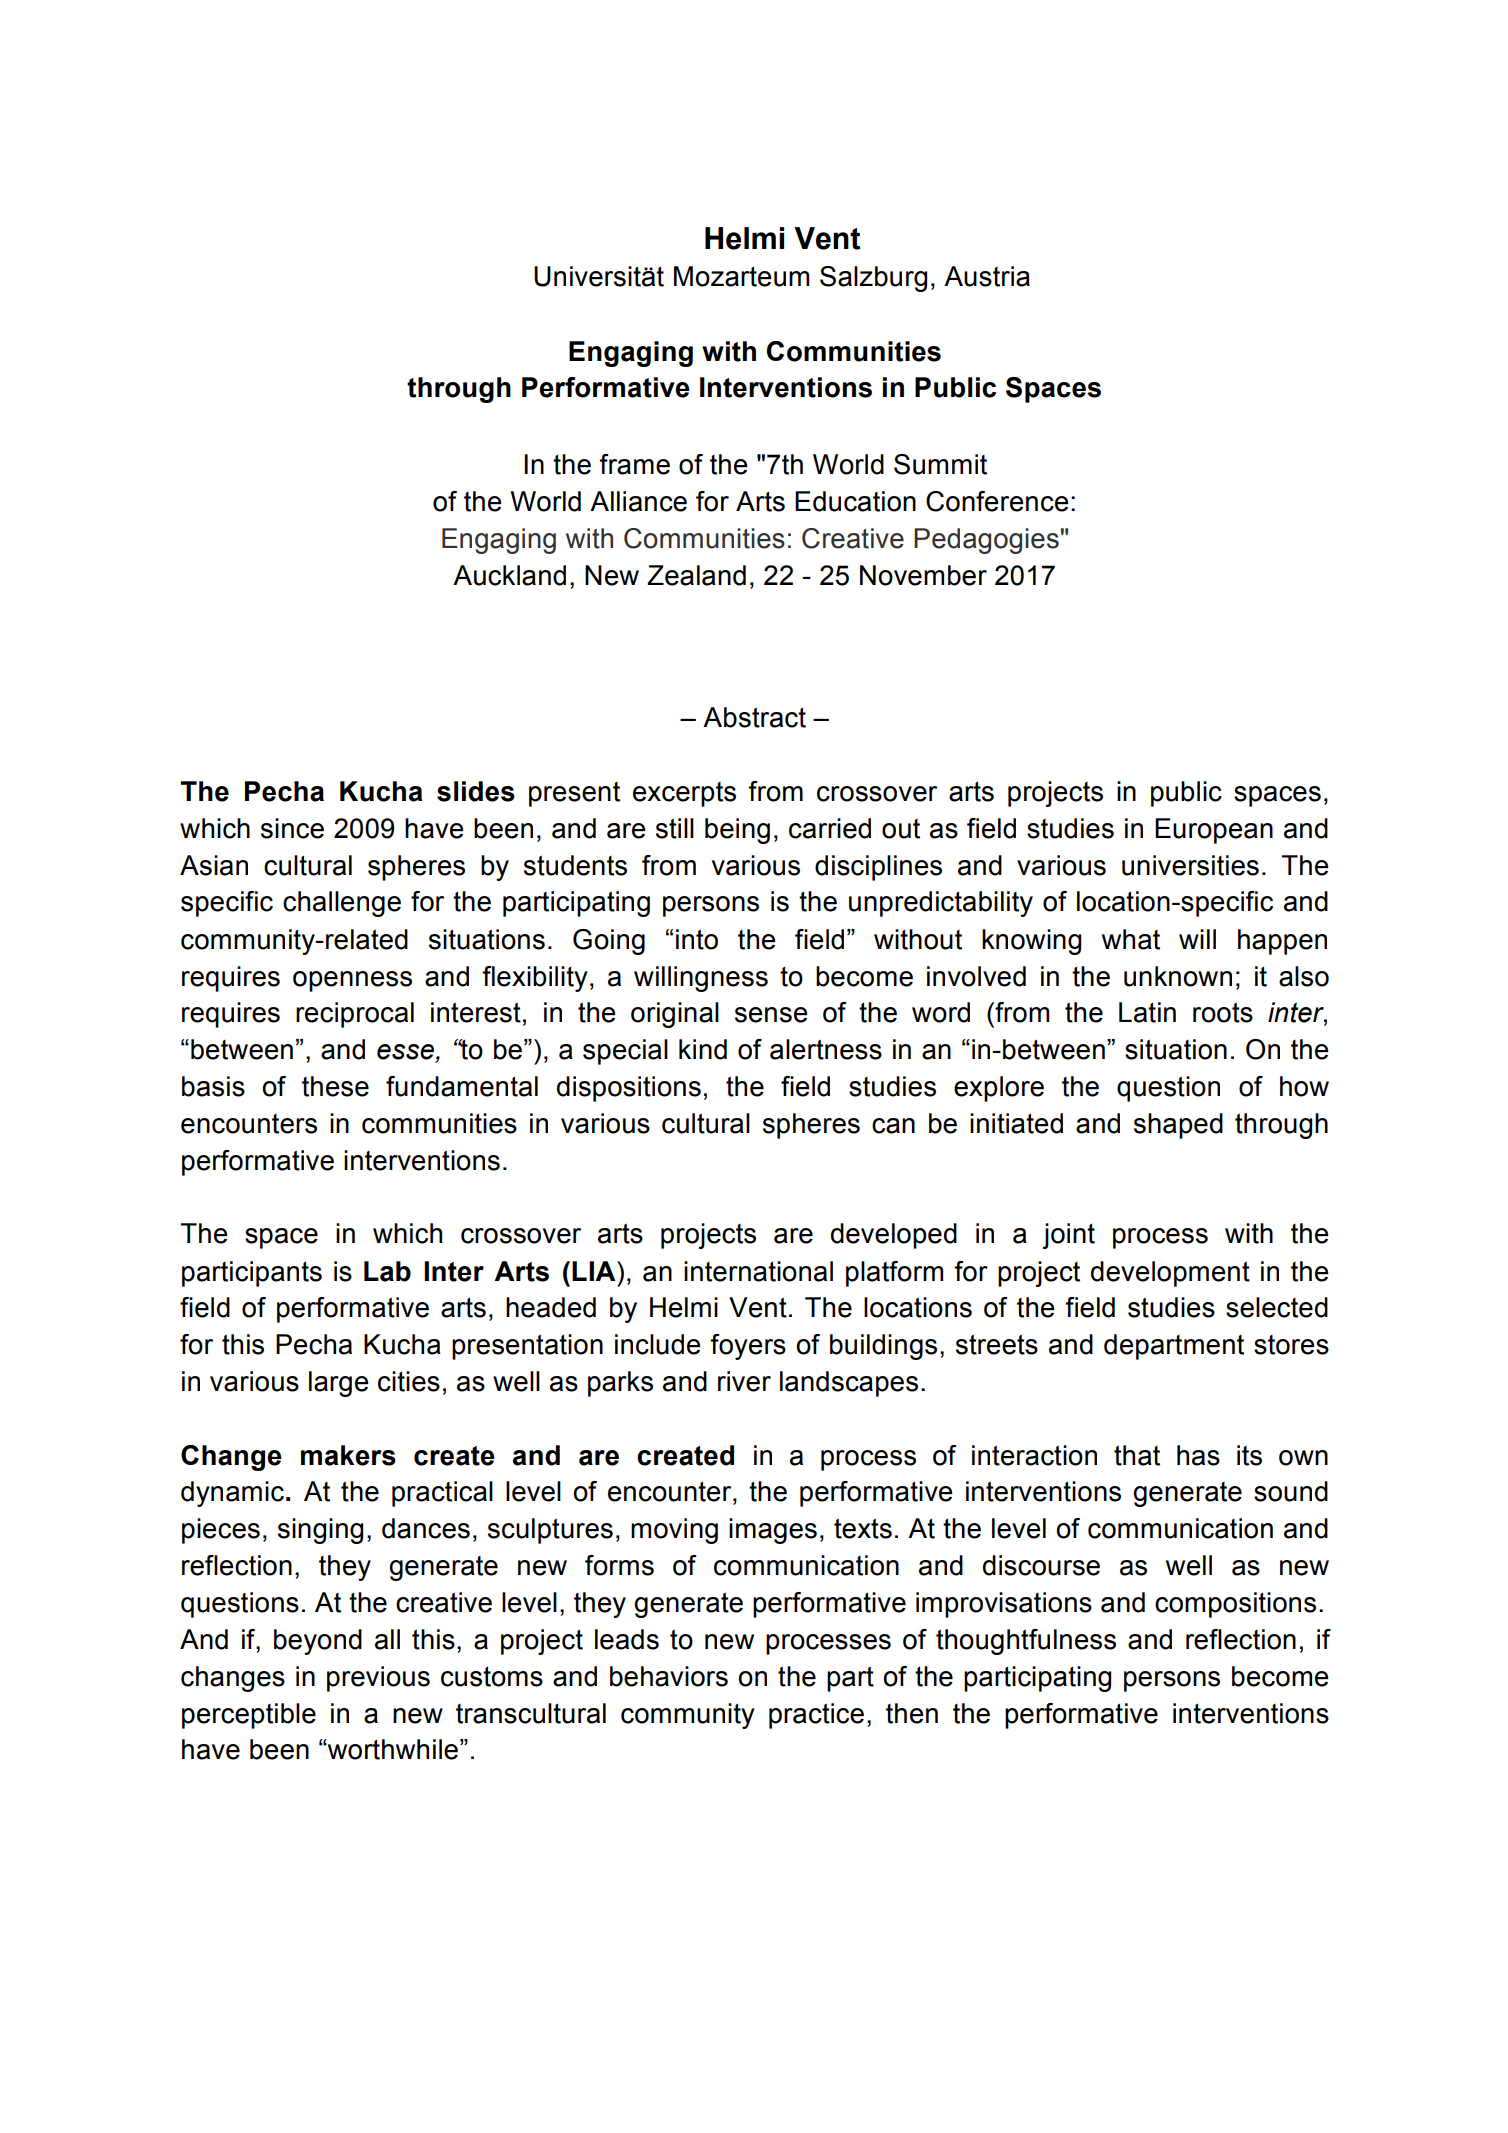 This page has height=2133, width=1508. Describe the element at coordinates (940, 464) in the page. I see `Summit` at that location.
